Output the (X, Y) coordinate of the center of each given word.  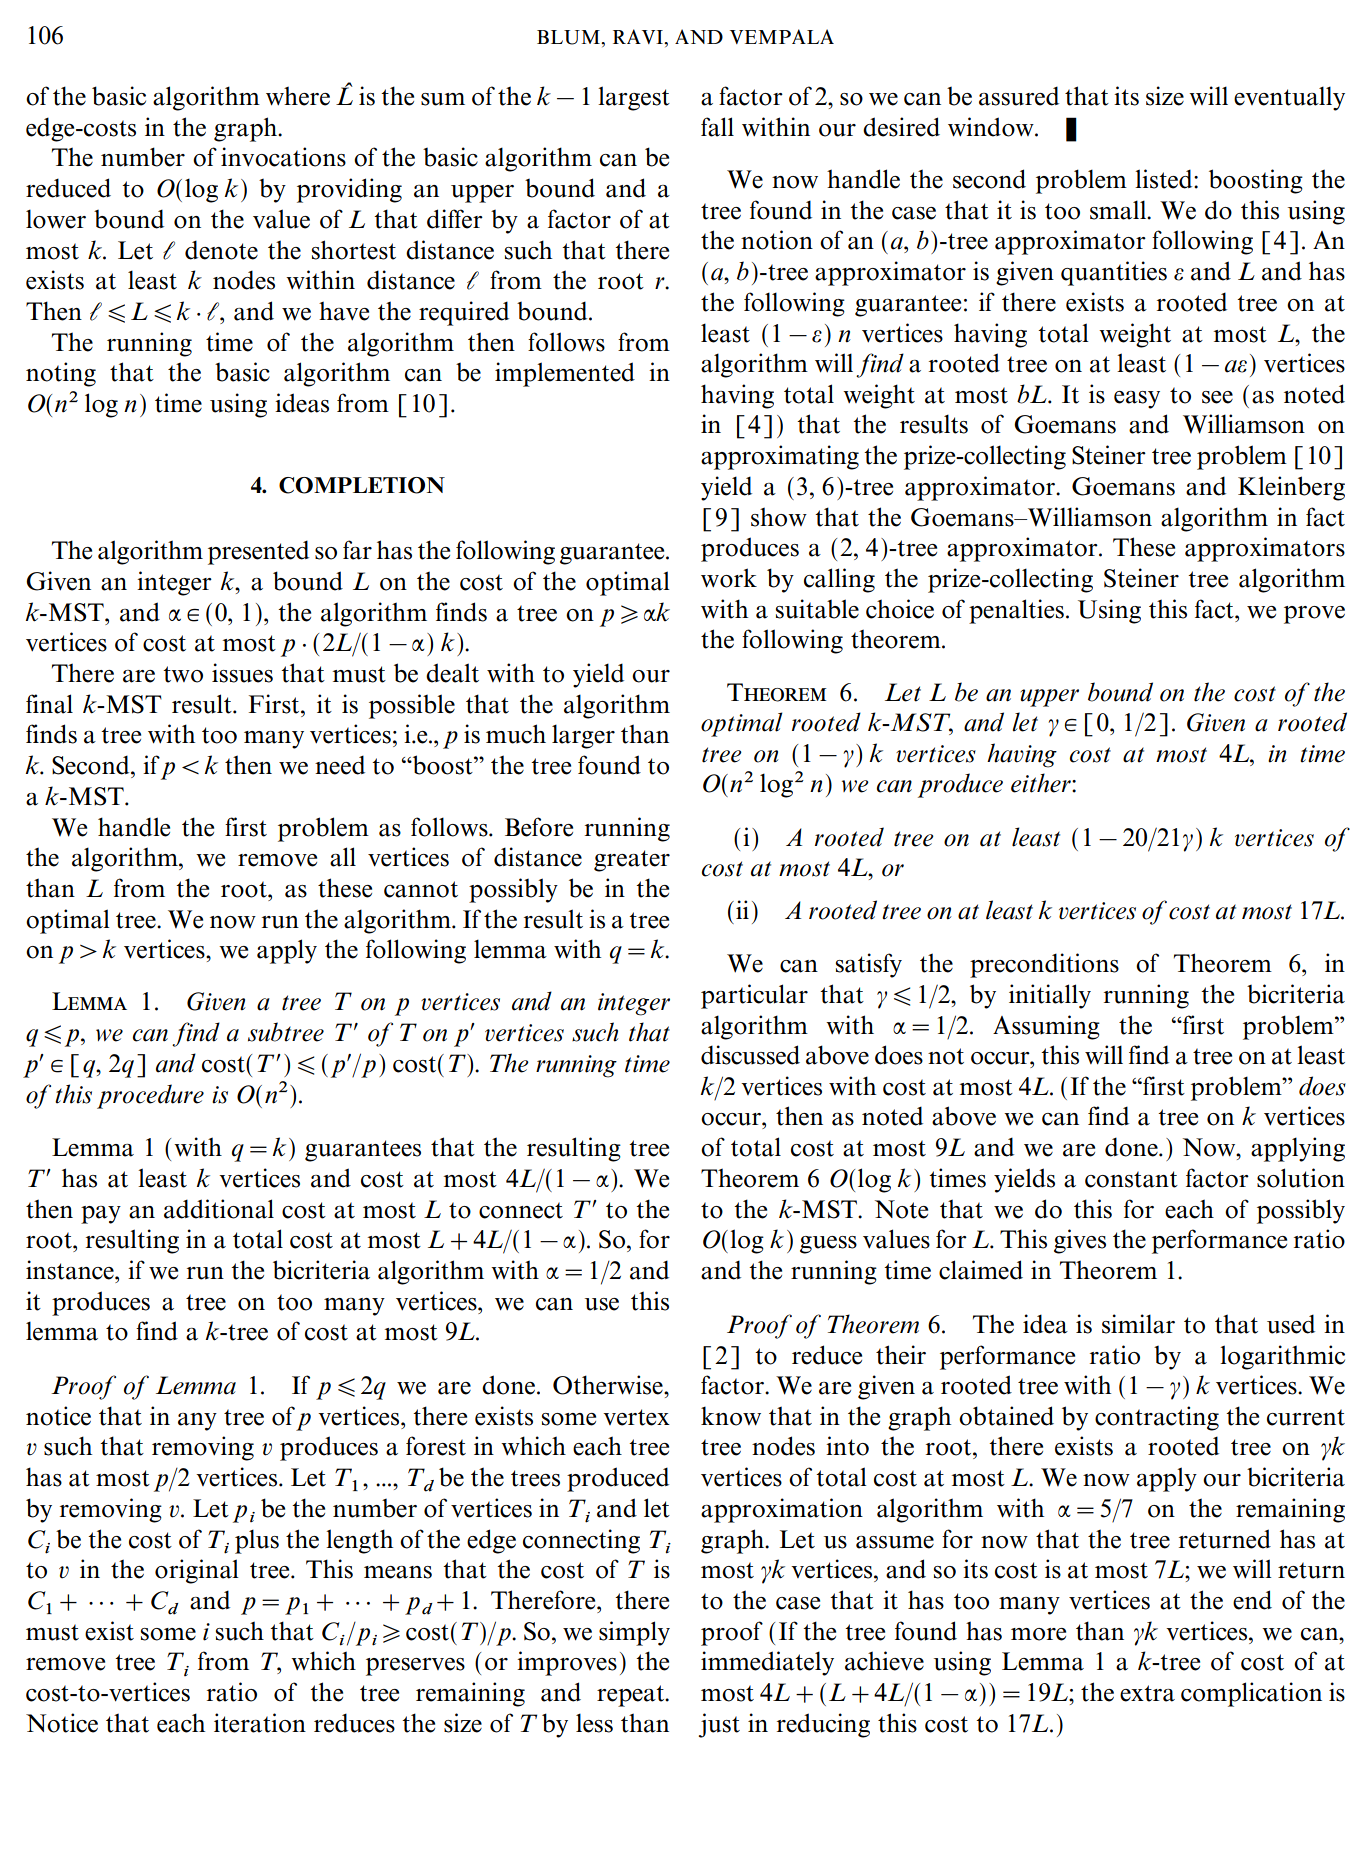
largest (634, 98)
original (197, 1571)
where (298, 96)
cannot (421, 889)
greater (632, 861)
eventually (1289, 98)
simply (634, 1633)
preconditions (1044, 965)
